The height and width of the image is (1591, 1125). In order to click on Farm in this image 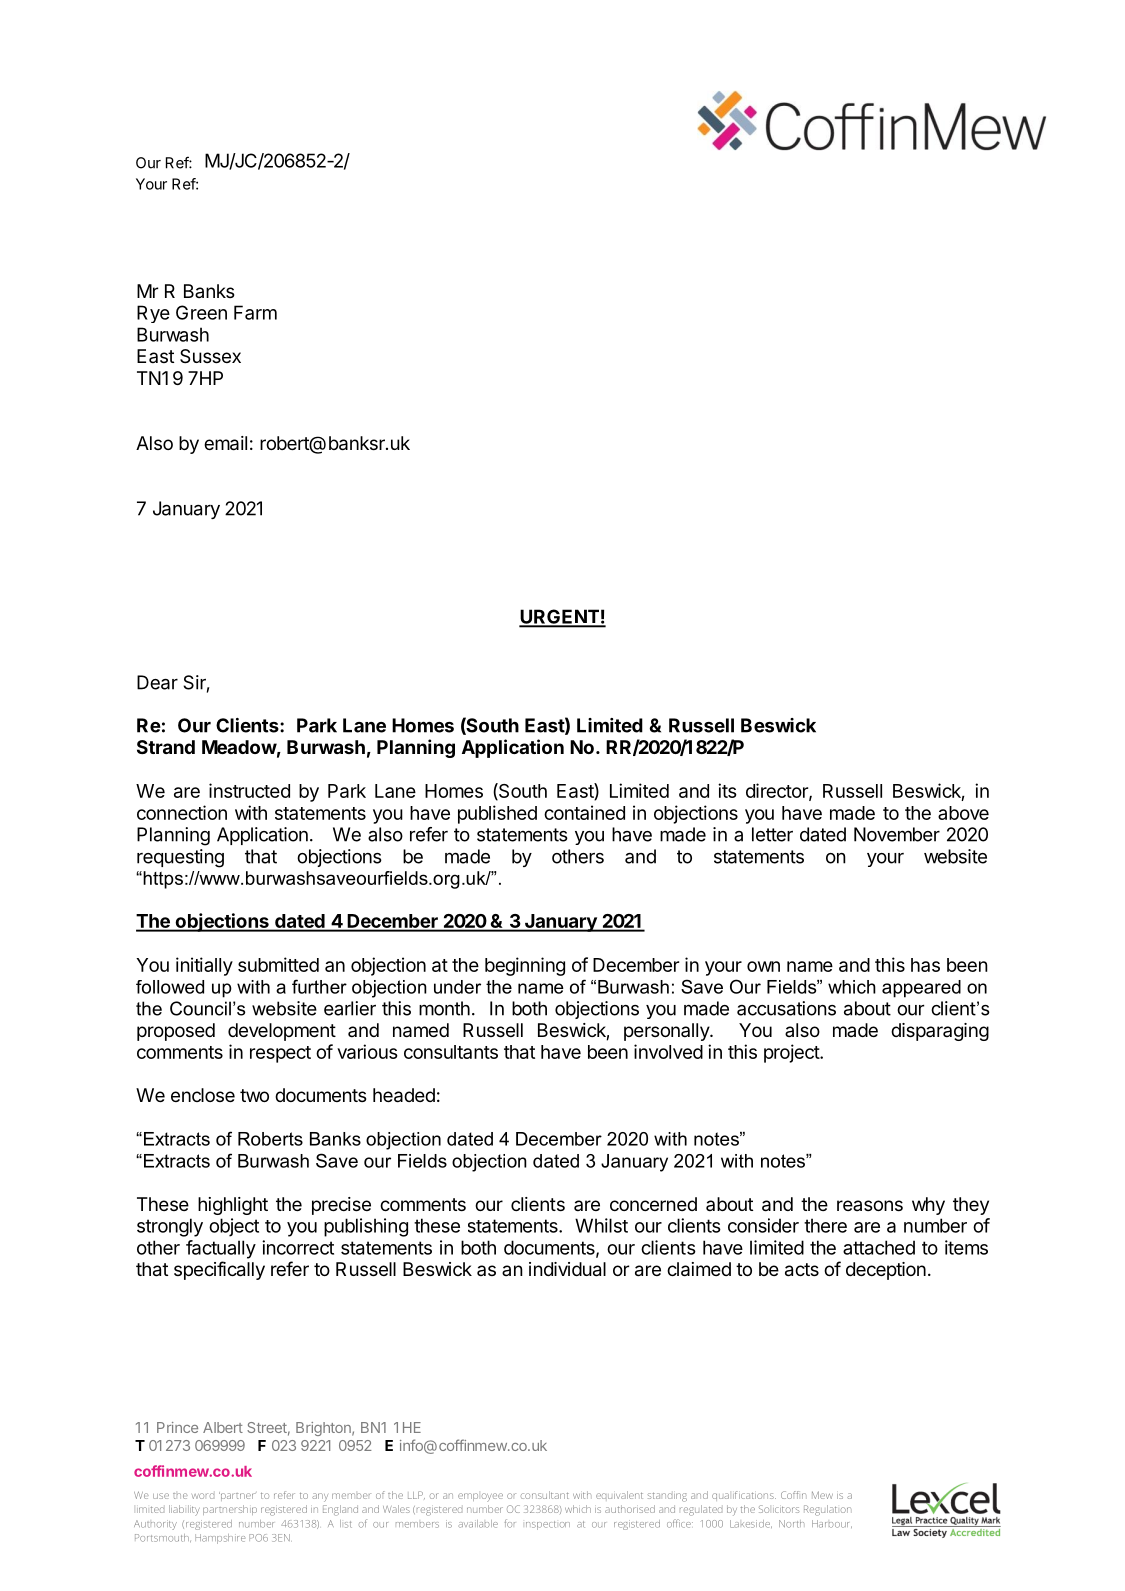, I will do `click(255, 312)`.
